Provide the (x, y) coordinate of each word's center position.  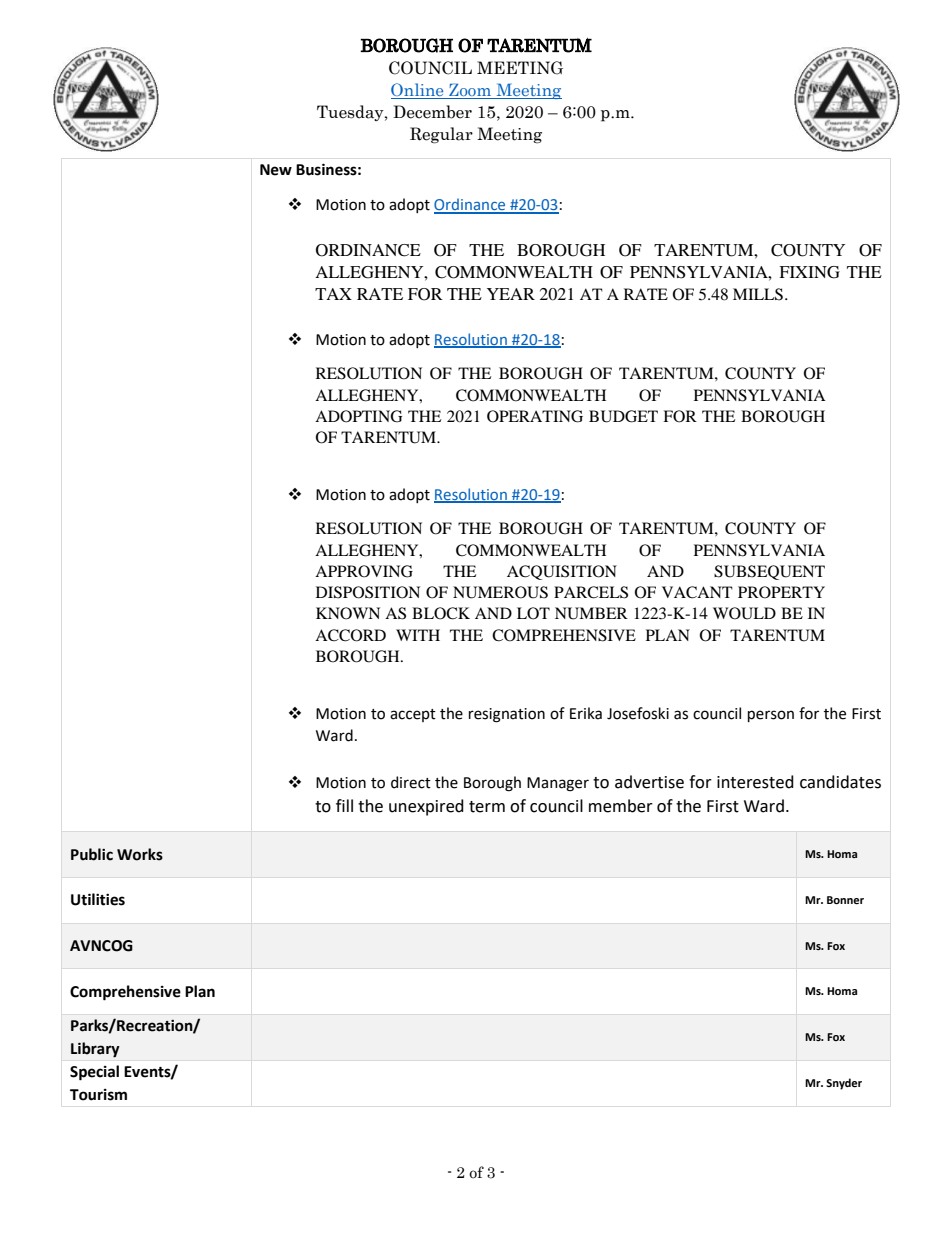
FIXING (809, 272)
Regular (441, 135)
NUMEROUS (500, 592)
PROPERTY (781, 592)
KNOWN (348, 613)
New (276, 170)
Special (94, 1073)
